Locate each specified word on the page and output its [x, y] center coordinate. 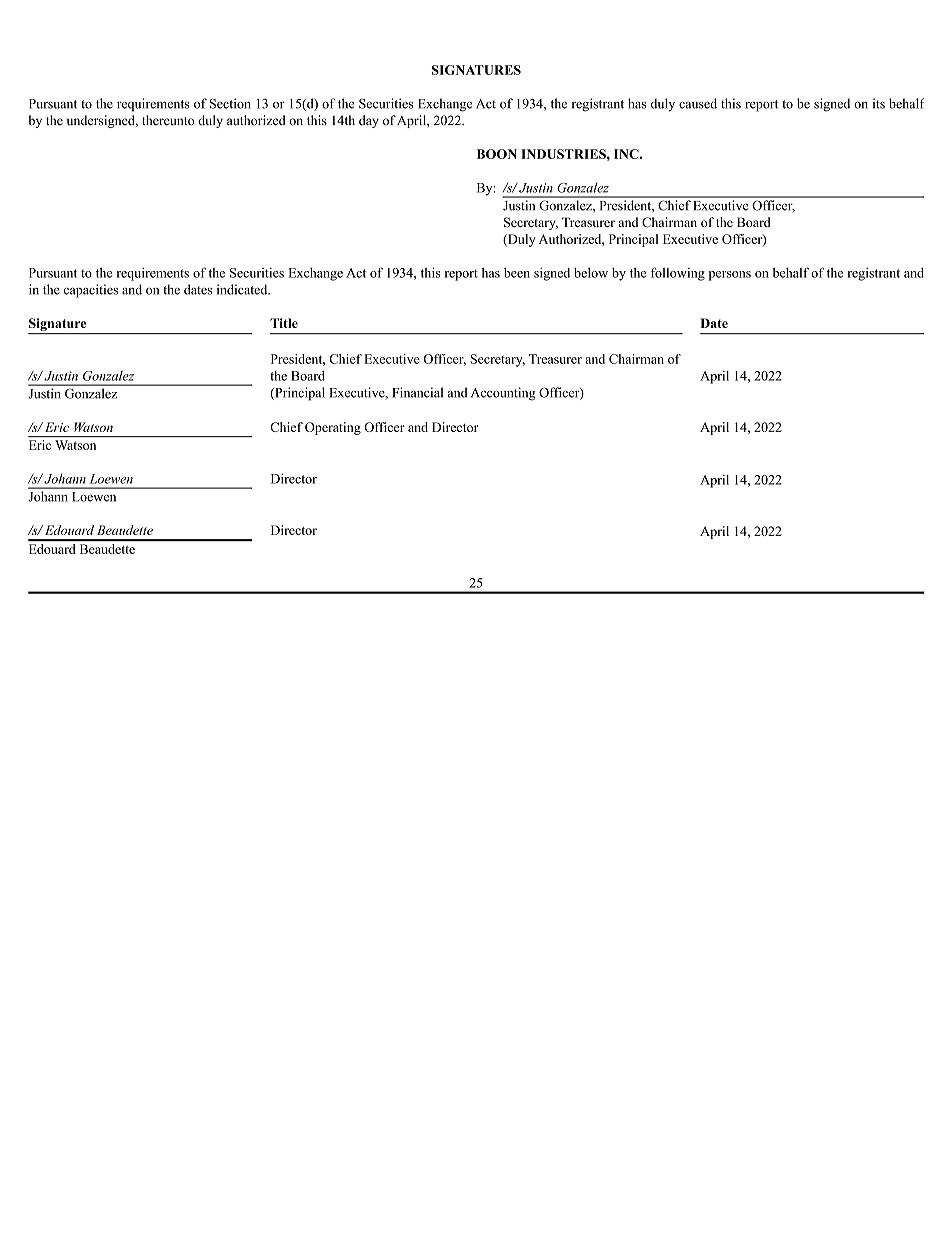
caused [698, 103]
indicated [243, 289]
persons [730, 276]
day [369, 121]
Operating [333, 428]
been [517, 273]
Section [230, 103]
